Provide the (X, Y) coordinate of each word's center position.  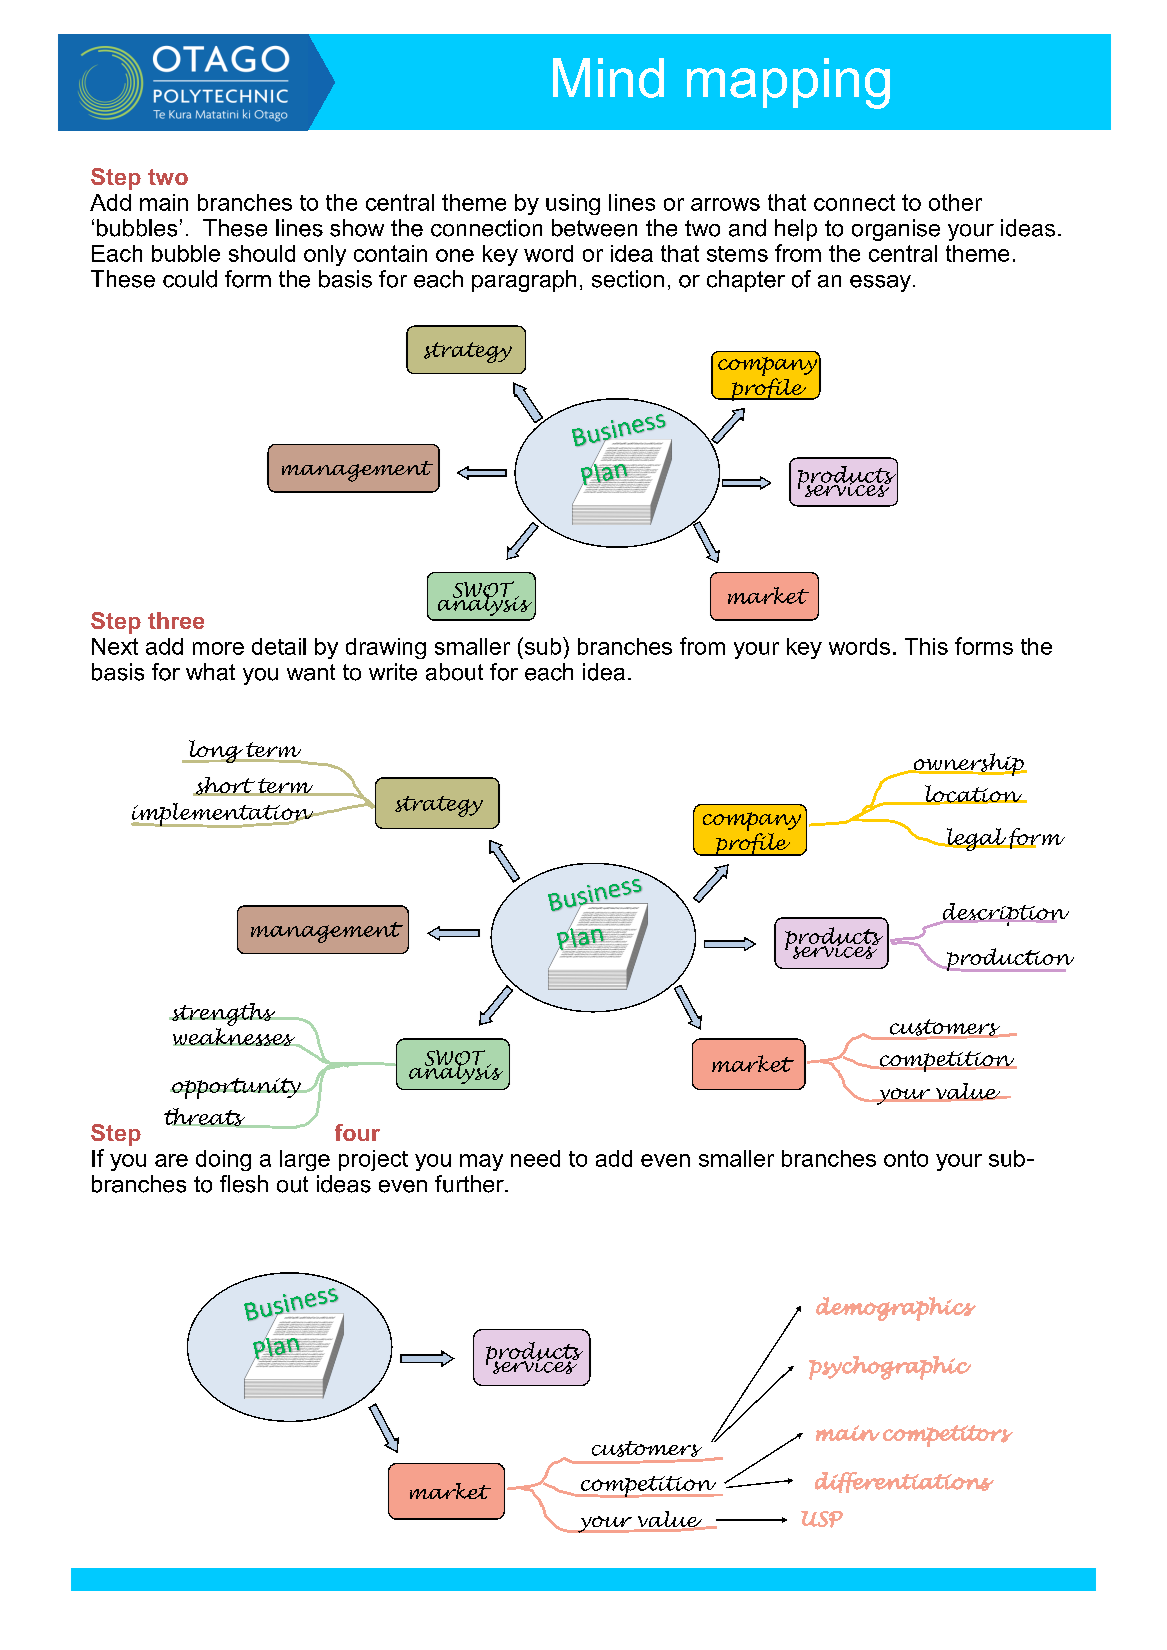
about (454, 672)
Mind (608, 78)
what (210, 672)
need (535, 1158)
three (176, 620)
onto (906, 1158)
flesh (244, 1184)
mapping (788, 83)
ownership (968, 764)
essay (880, 283)
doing (223, 1160)
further (470, 1184)
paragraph (524, 281)
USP (822, 1519)
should (262, 253)
